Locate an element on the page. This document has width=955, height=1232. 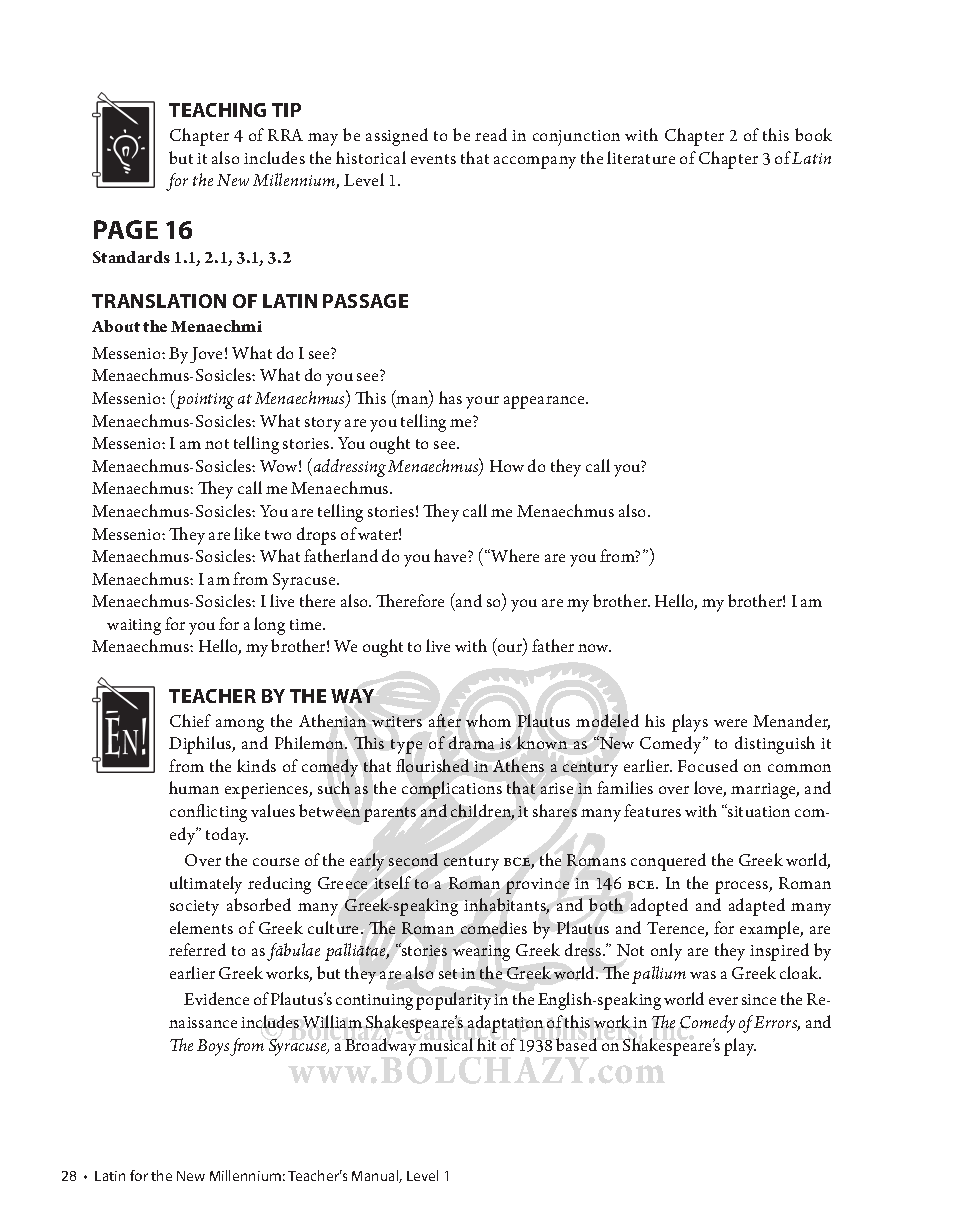
book is located at coordinates (813, 134).
